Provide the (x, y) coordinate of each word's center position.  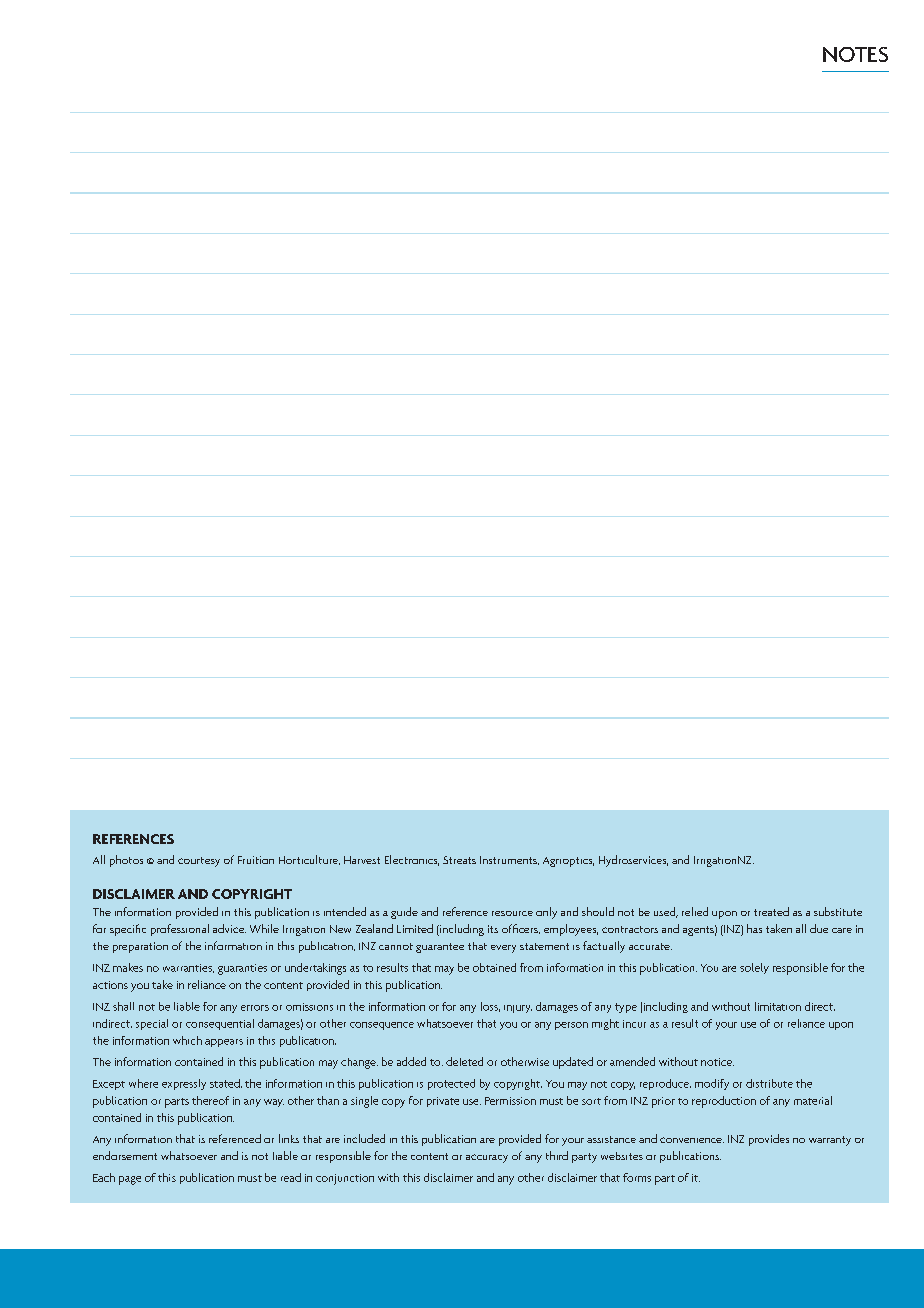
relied (695, 911)
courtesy (199, 862)
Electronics (412, 860)
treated (771, 911)
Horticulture (309, 860)
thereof (210, 1100)
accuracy (487, 1158)
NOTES (855, 54)
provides (769, 1140)
